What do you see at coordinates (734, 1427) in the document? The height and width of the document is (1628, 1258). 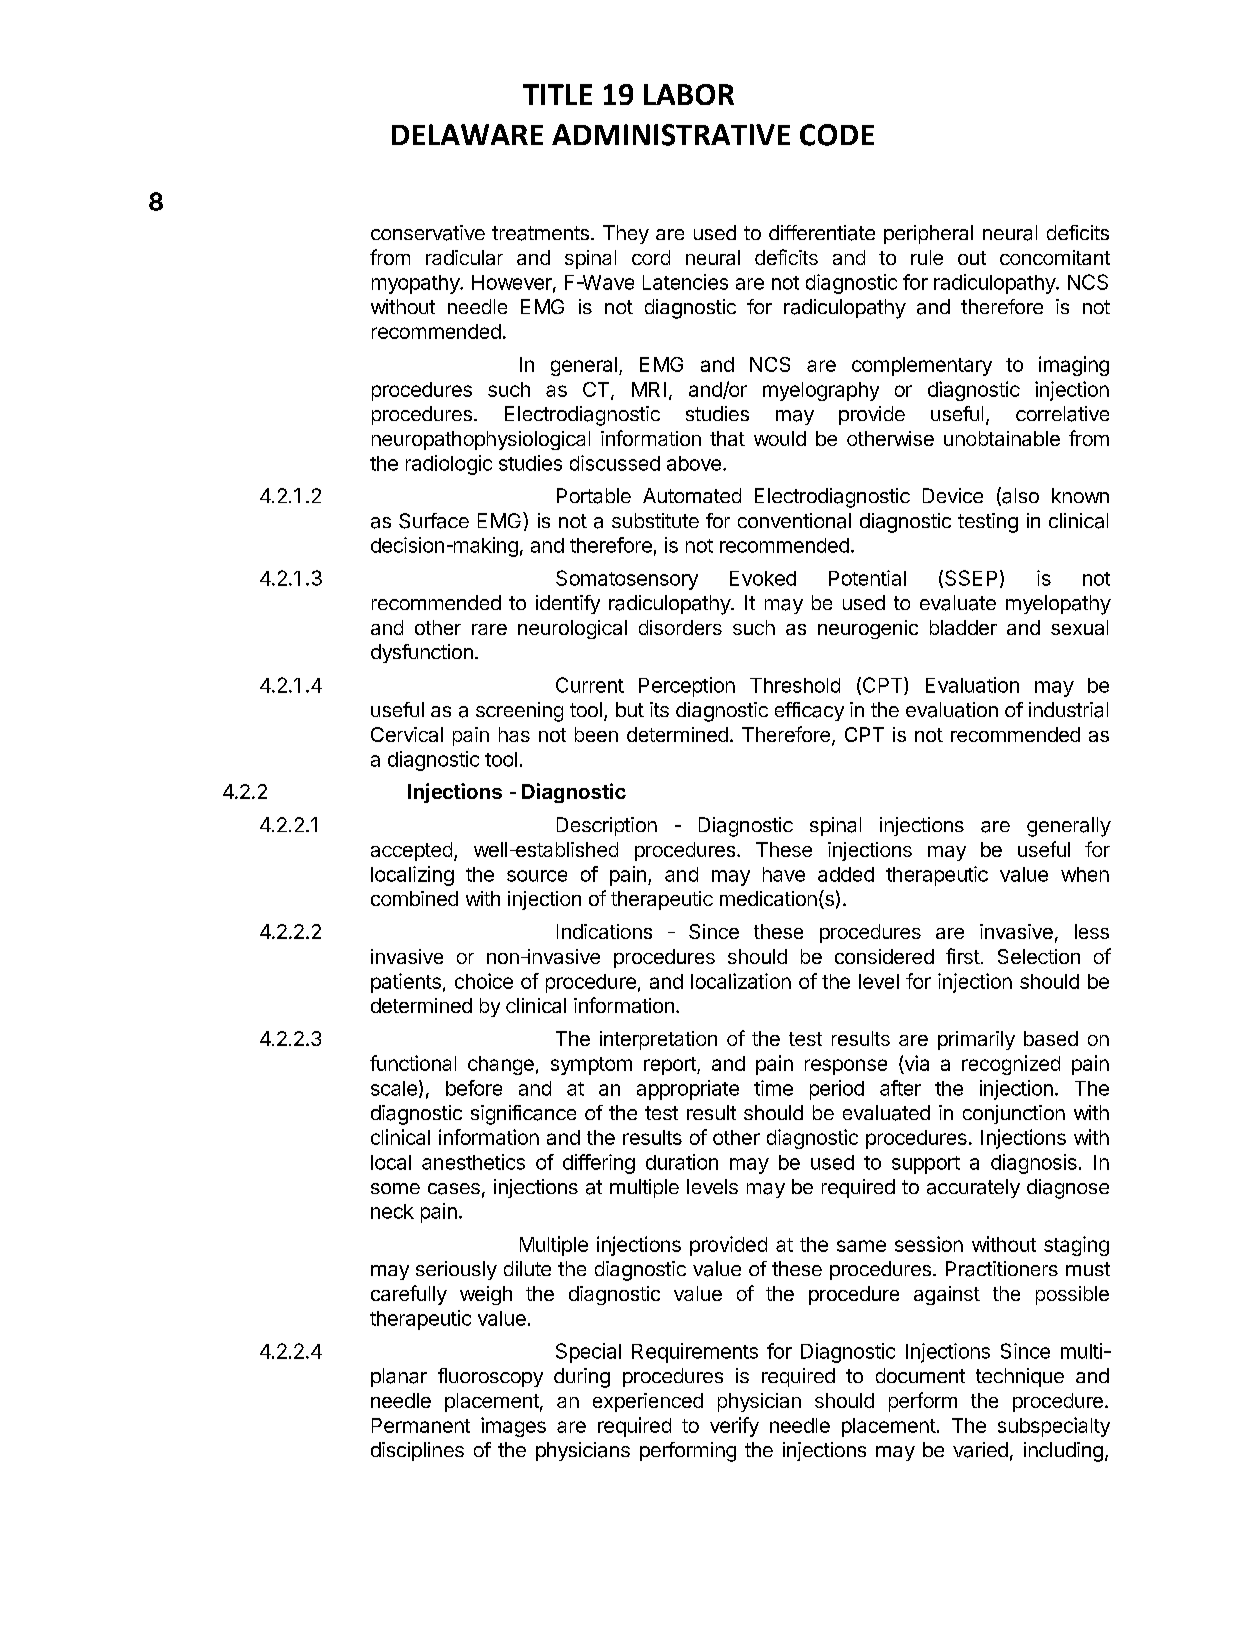 I see `verify` at bounding box center [734, 1427].
